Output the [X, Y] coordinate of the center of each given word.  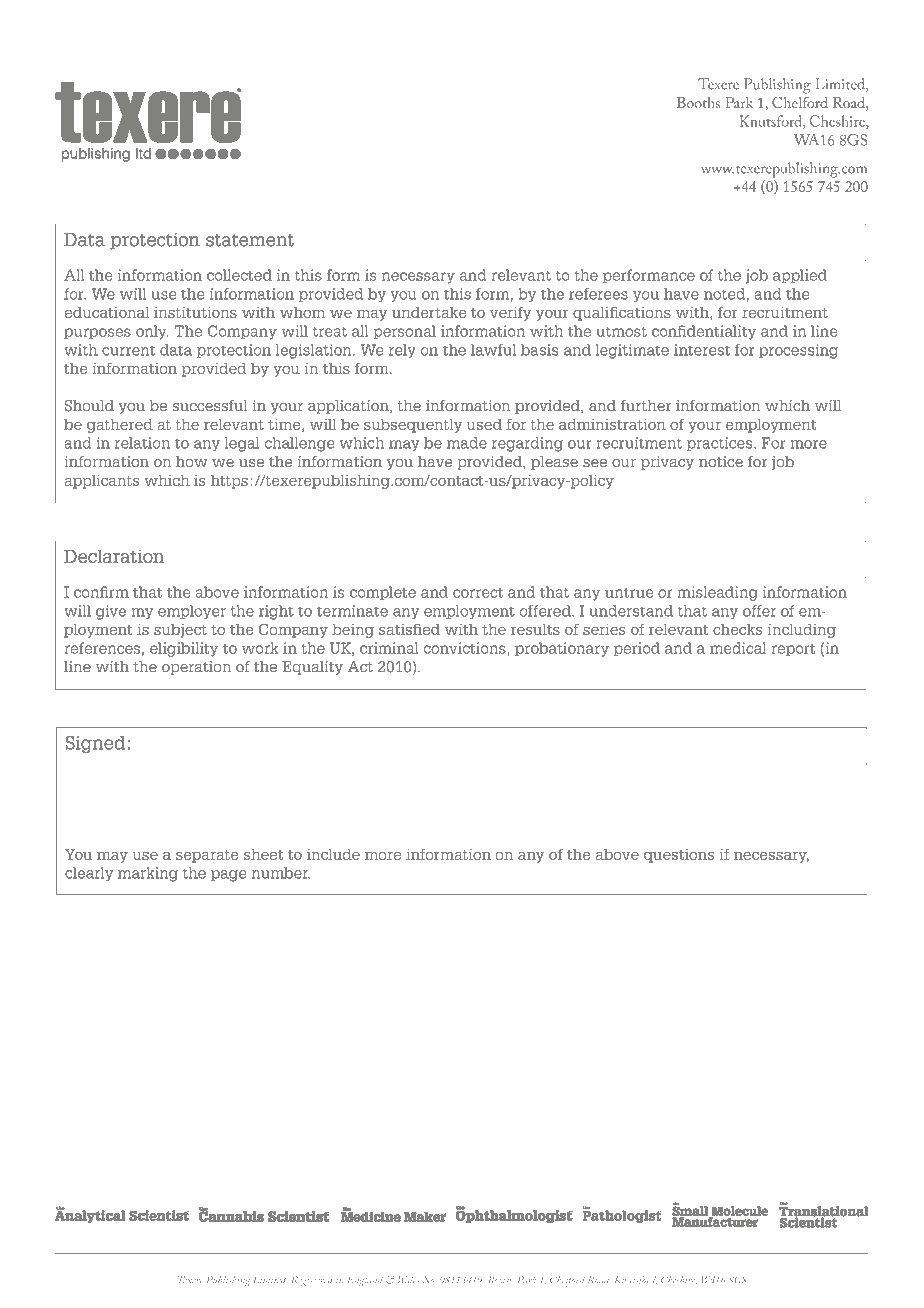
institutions [195, 312]
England [365, 1281]
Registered [312, 1281]
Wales [408, 1279]
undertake [429, 312]
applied [800, 276]
